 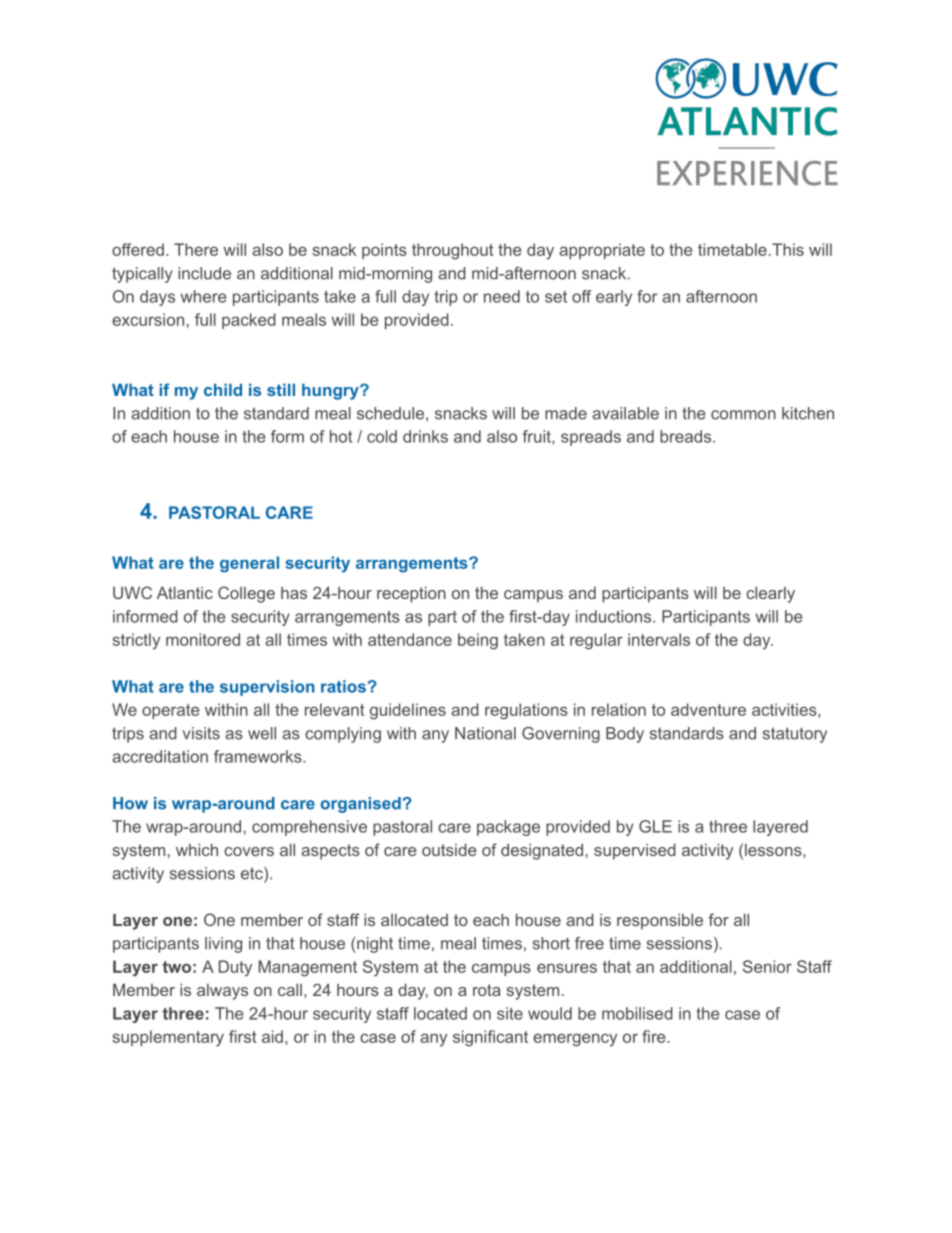 What do you see at coordinates (411, 594) in the screenshot?
I see `reception` at bounding box center [411, 594].
